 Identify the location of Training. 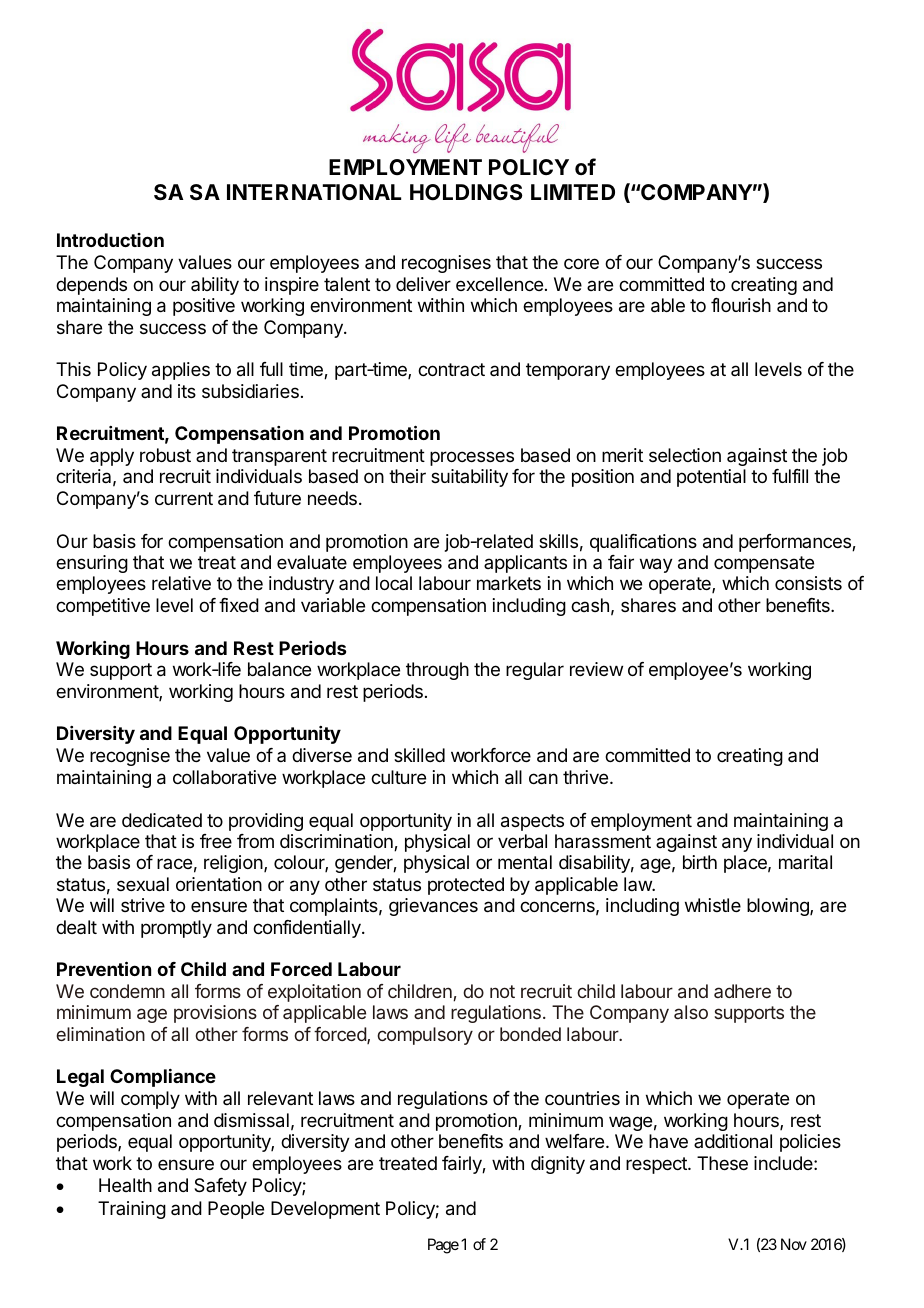
(132, 1210).
